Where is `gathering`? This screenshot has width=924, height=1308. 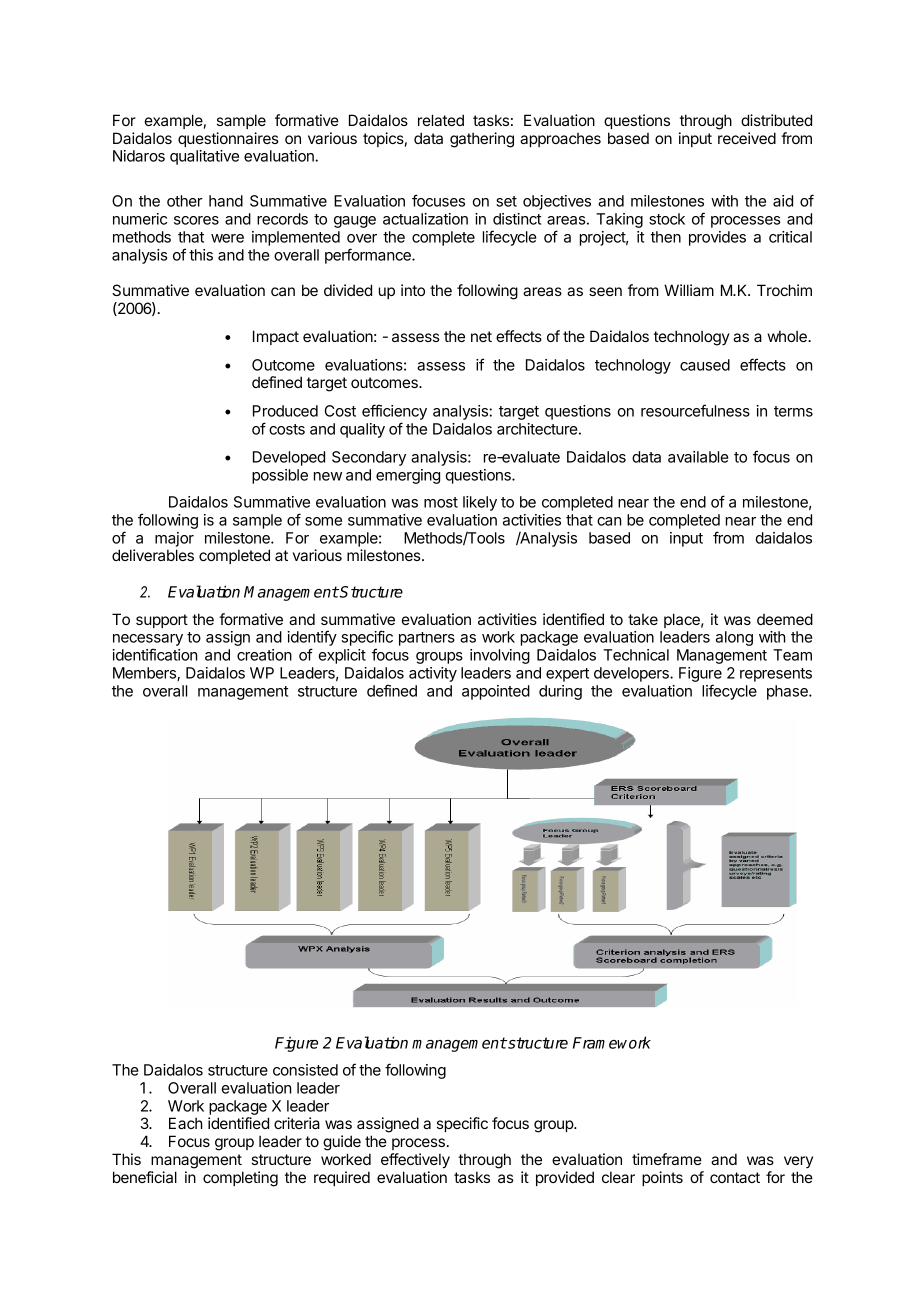 gathering is located at coordinates (482, 140).
